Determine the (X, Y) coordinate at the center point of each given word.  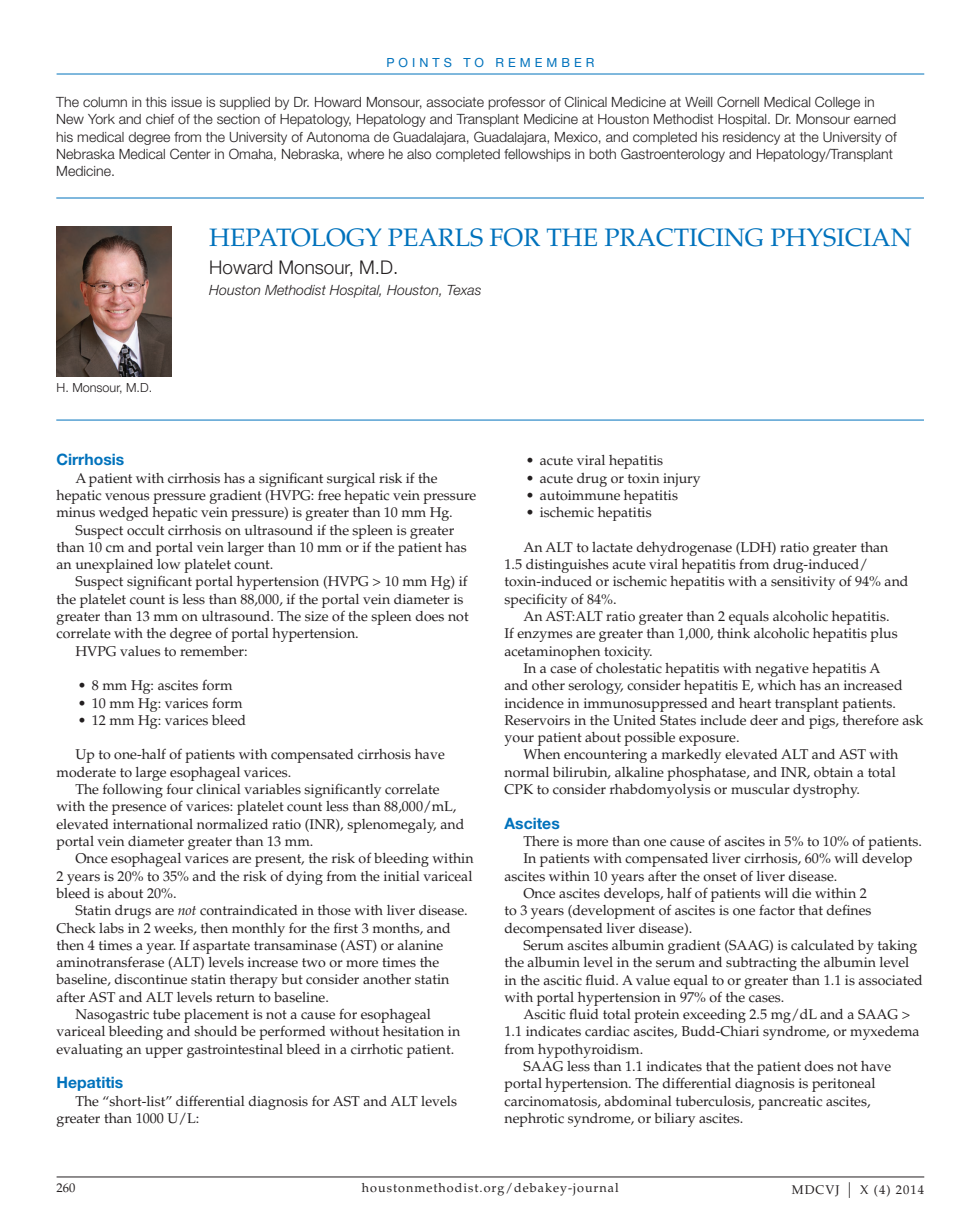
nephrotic (534, 1120)
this (156, 102)
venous (127, 497)
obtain (833, 772)
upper (164, 1052)
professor (516, 103)
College (837, 103)
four (180, 789)
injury (681, 480)
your (519, 740)
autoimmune (580, 495)
